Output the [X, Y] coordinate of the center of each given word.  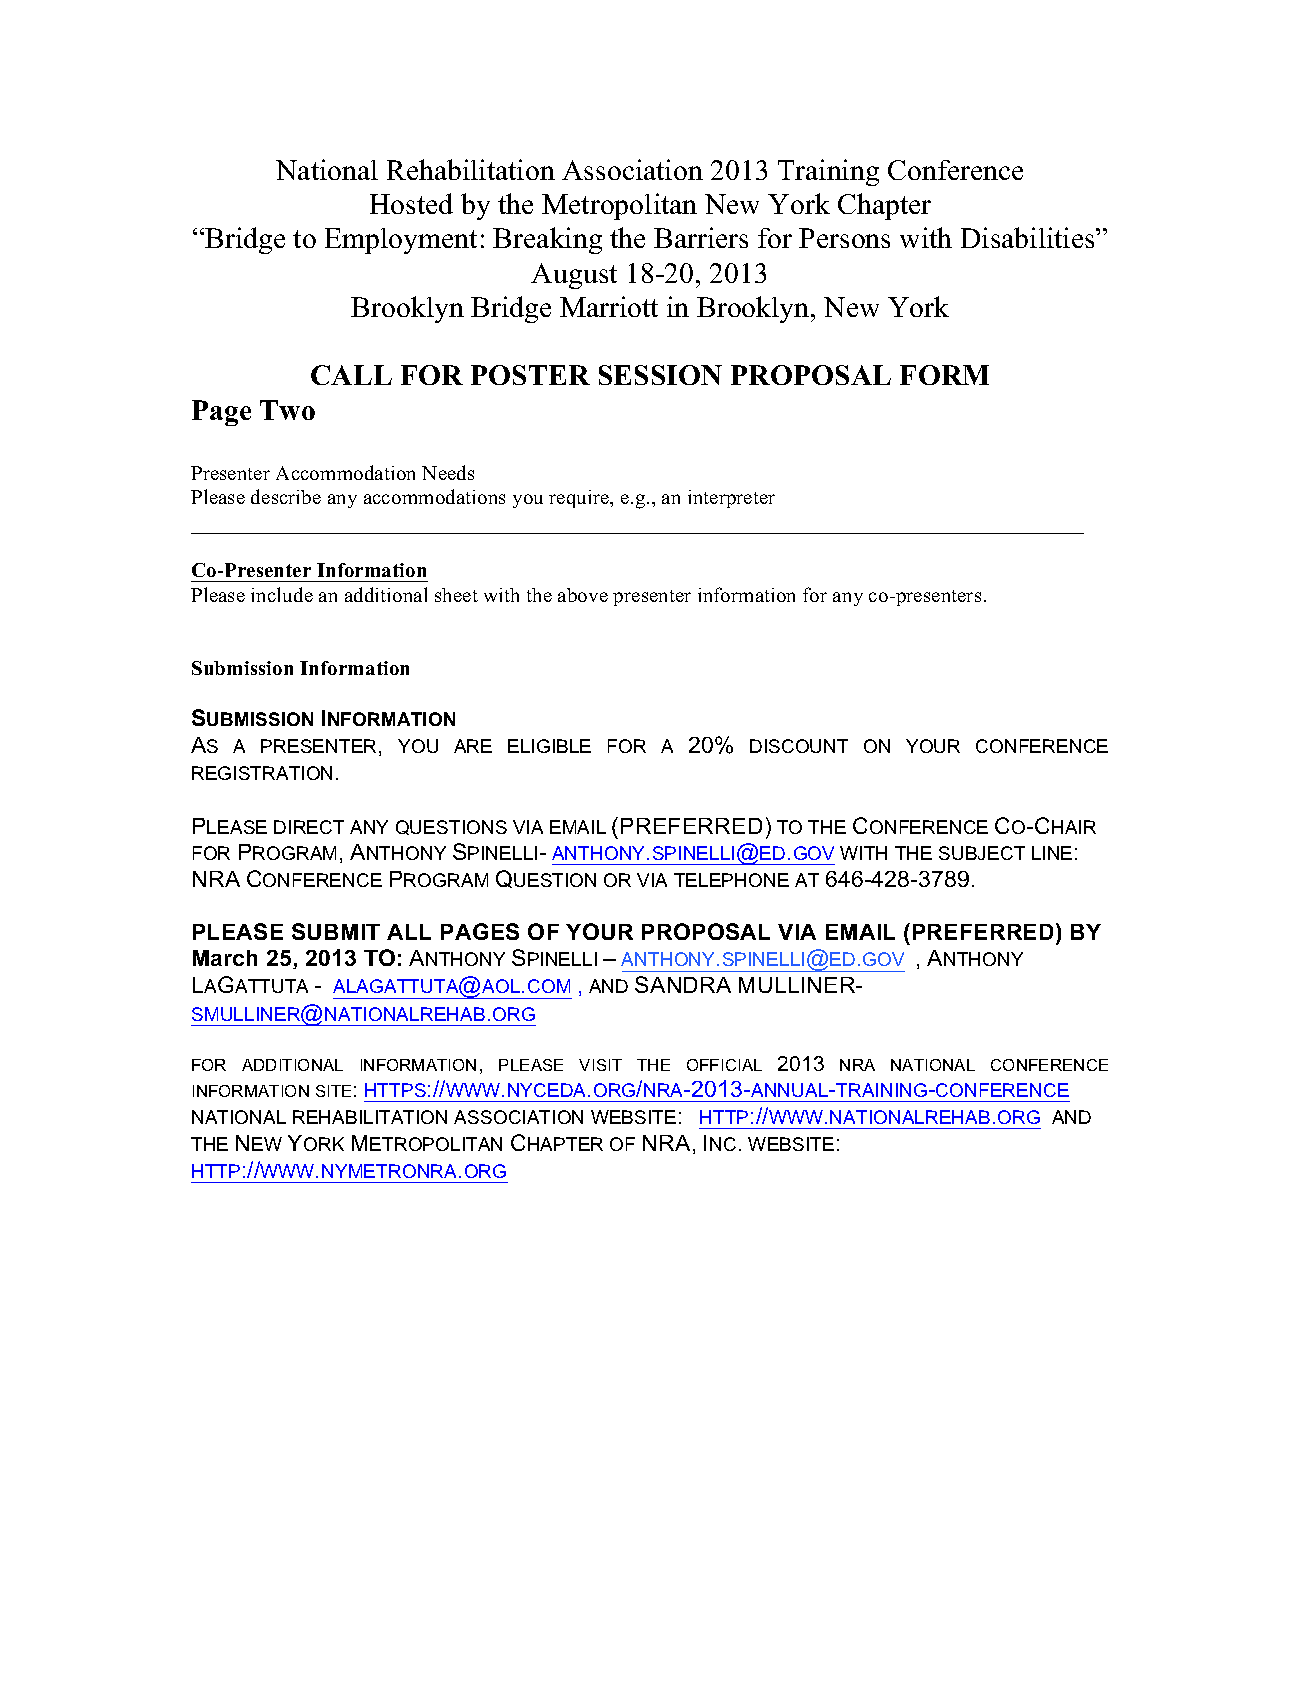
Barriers [701, 237]
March [225, 958]
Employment [401, 241]
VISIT [600, 1065]
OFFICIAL [724, 1065]
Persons [844, 238]
